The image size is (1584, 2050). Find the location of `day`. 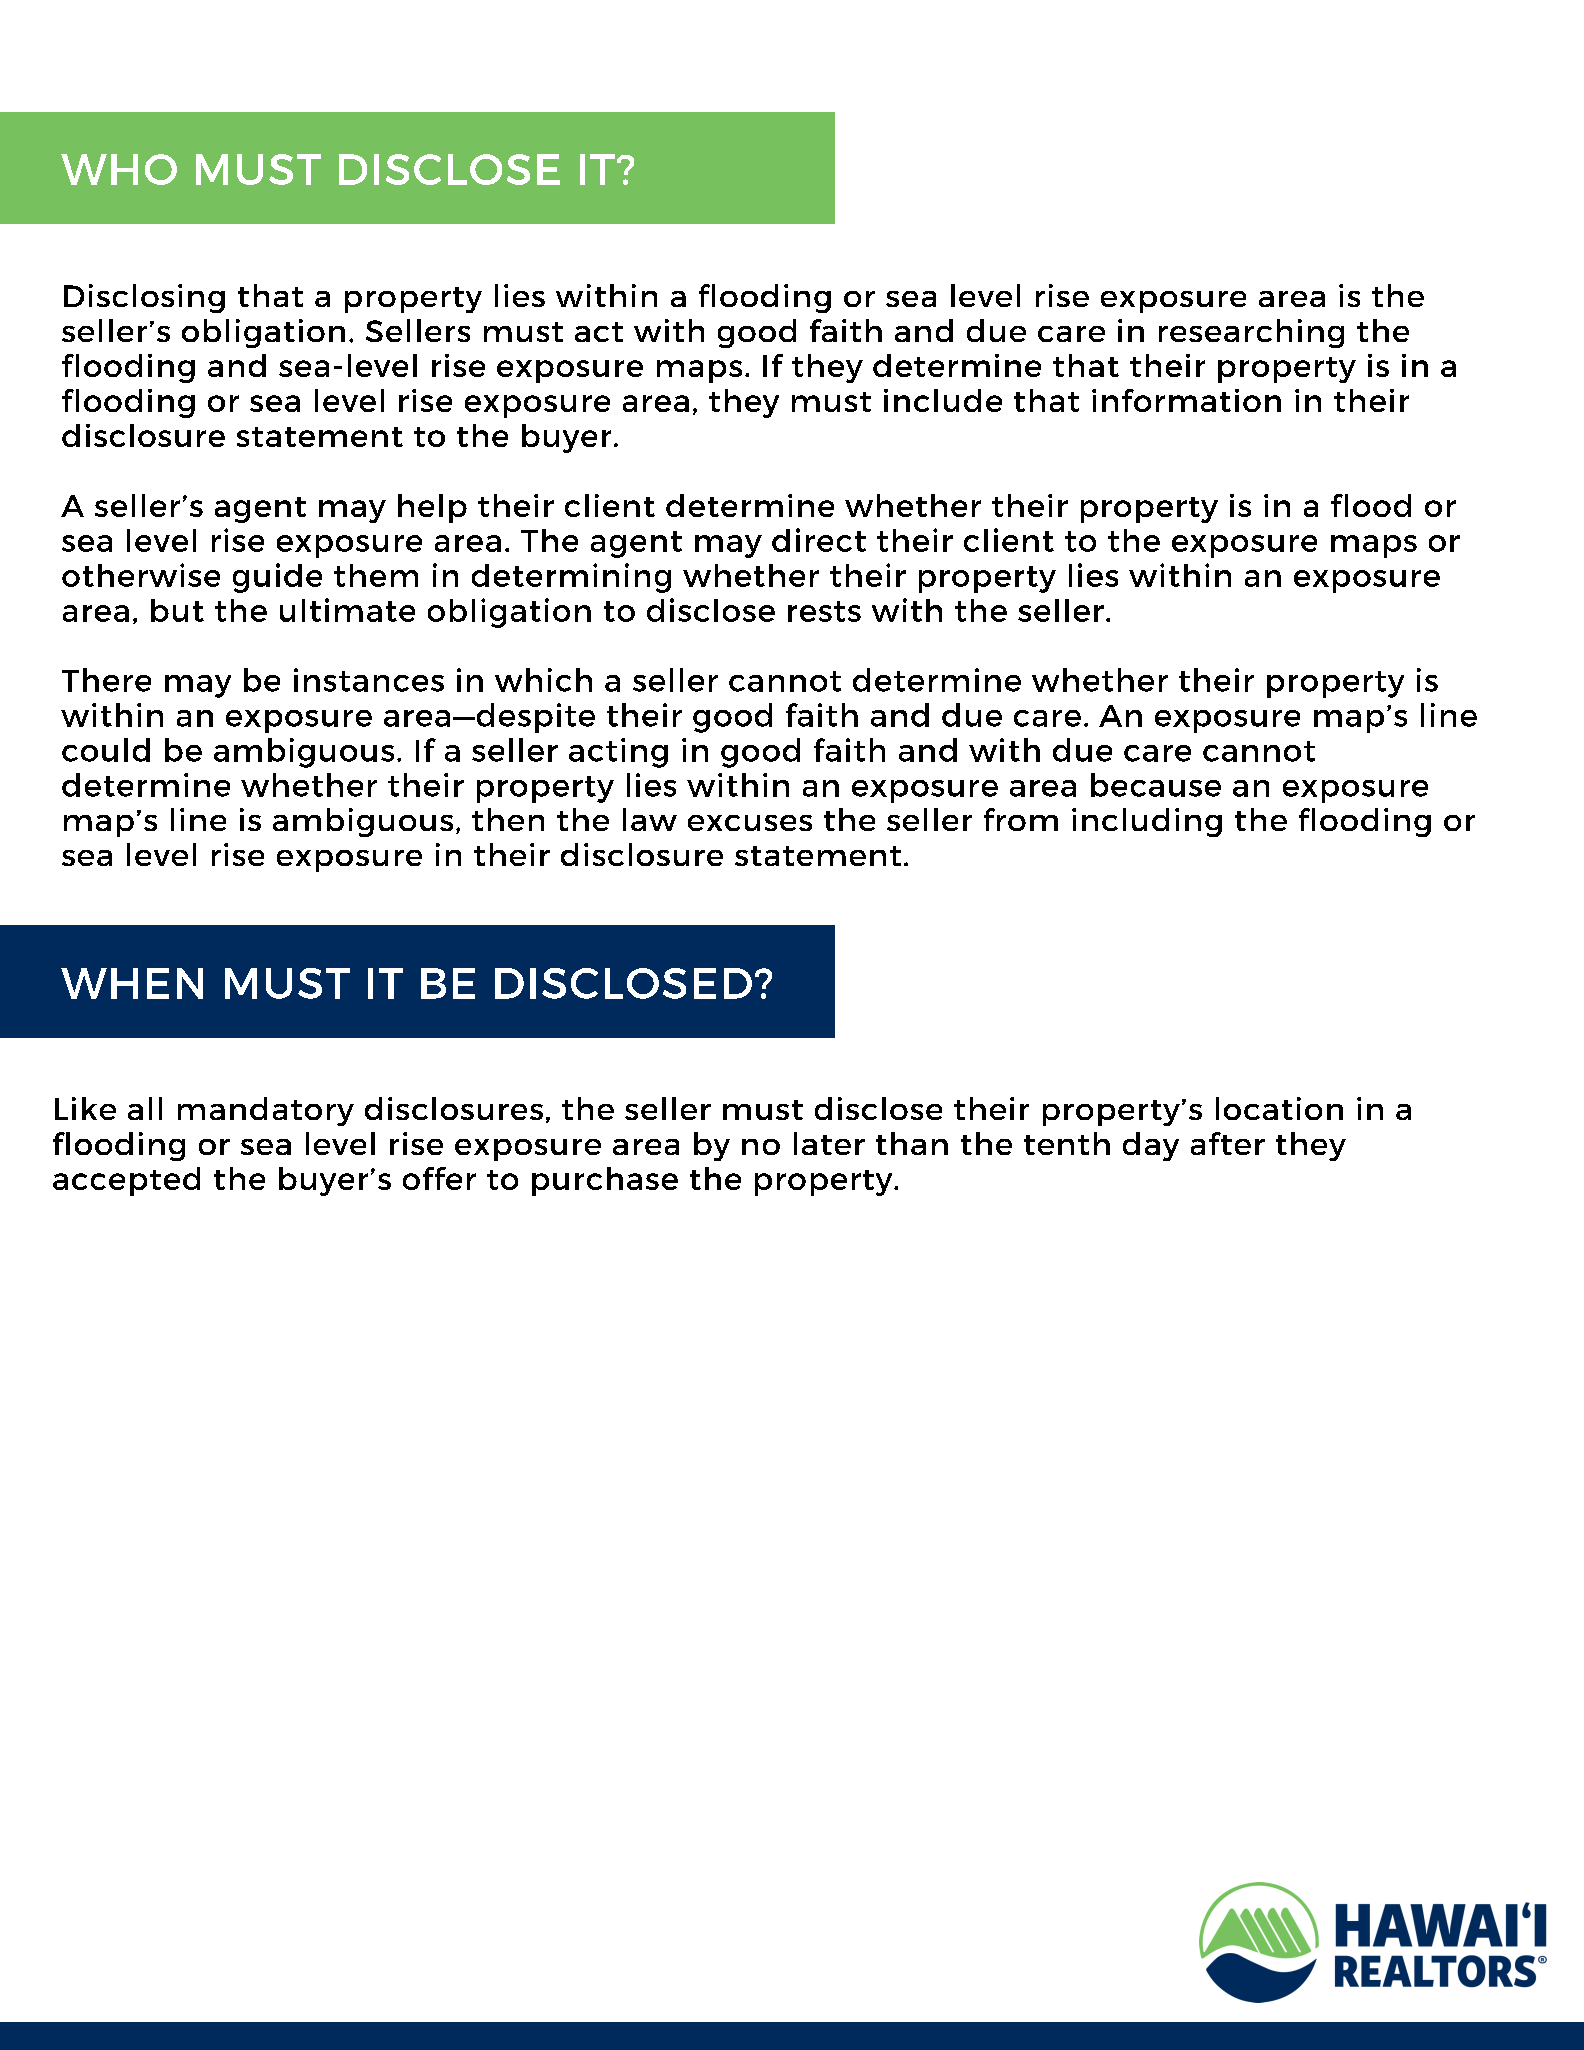

day is located at coordinates (1151, 1146).
